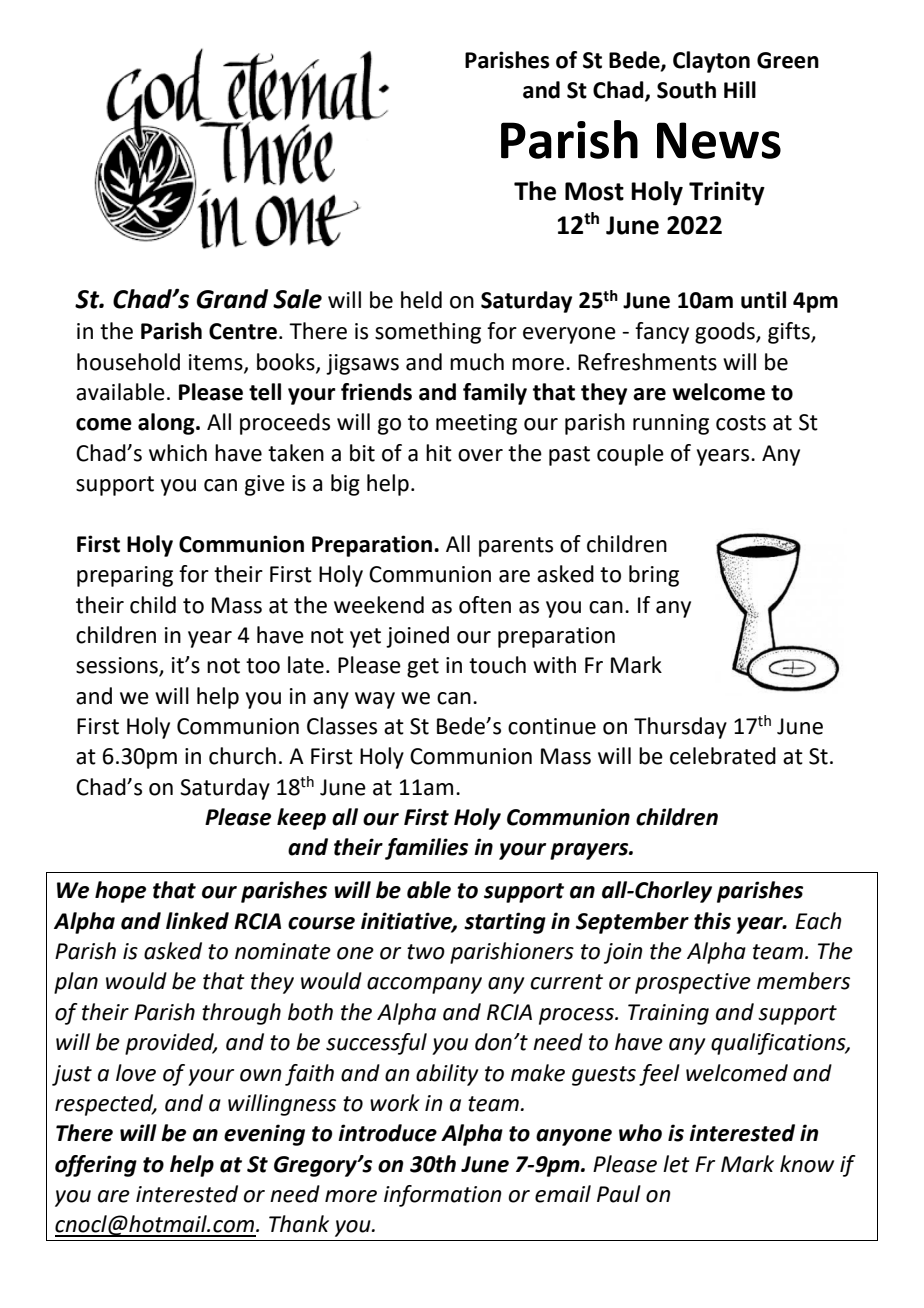 This document has height=1308, width=924. Describe the element at coordinates (723, 756) in the document. I see `celebrated` at that location.
